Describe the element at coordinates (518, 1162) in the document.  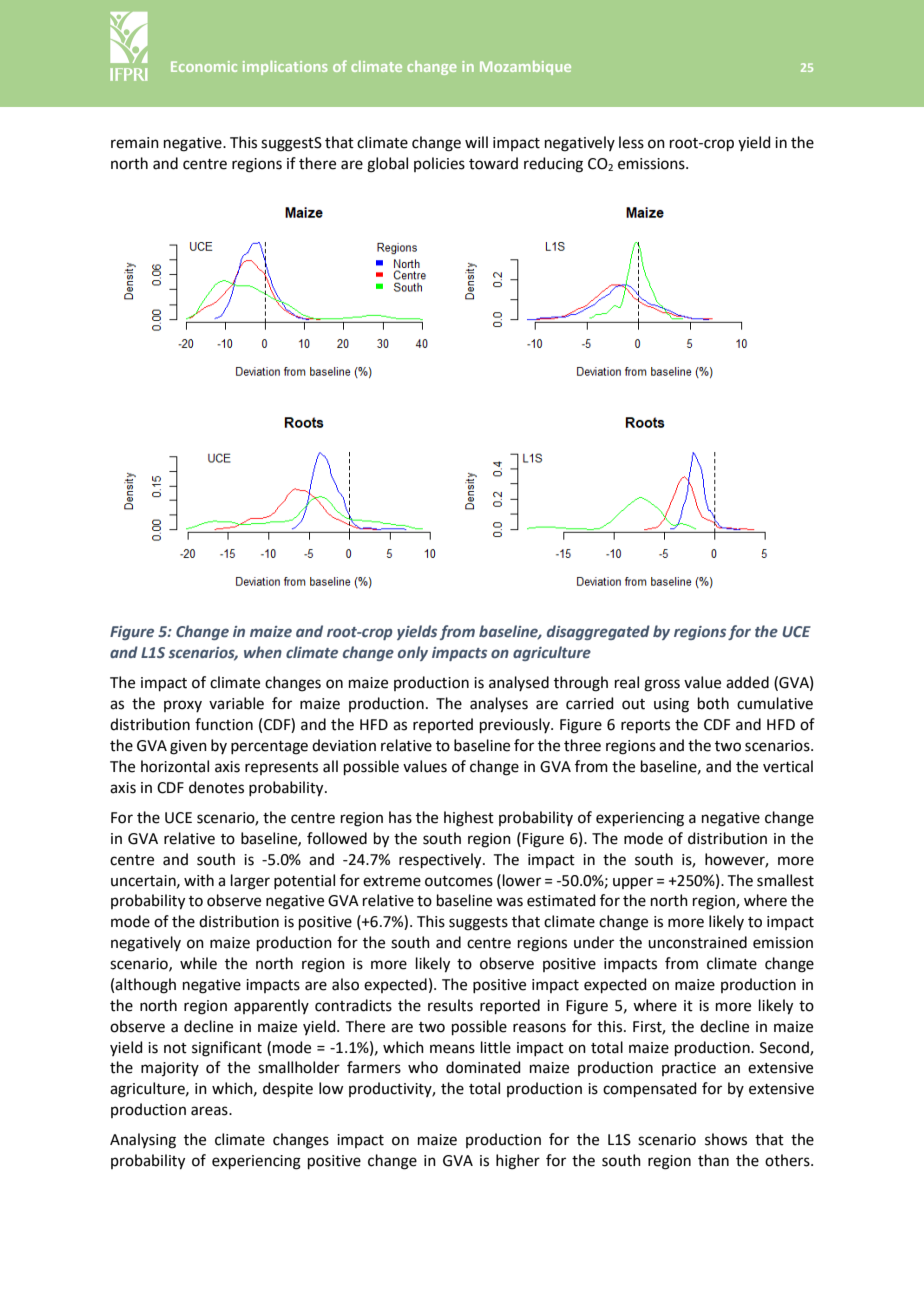
I see `higher` at that location.
